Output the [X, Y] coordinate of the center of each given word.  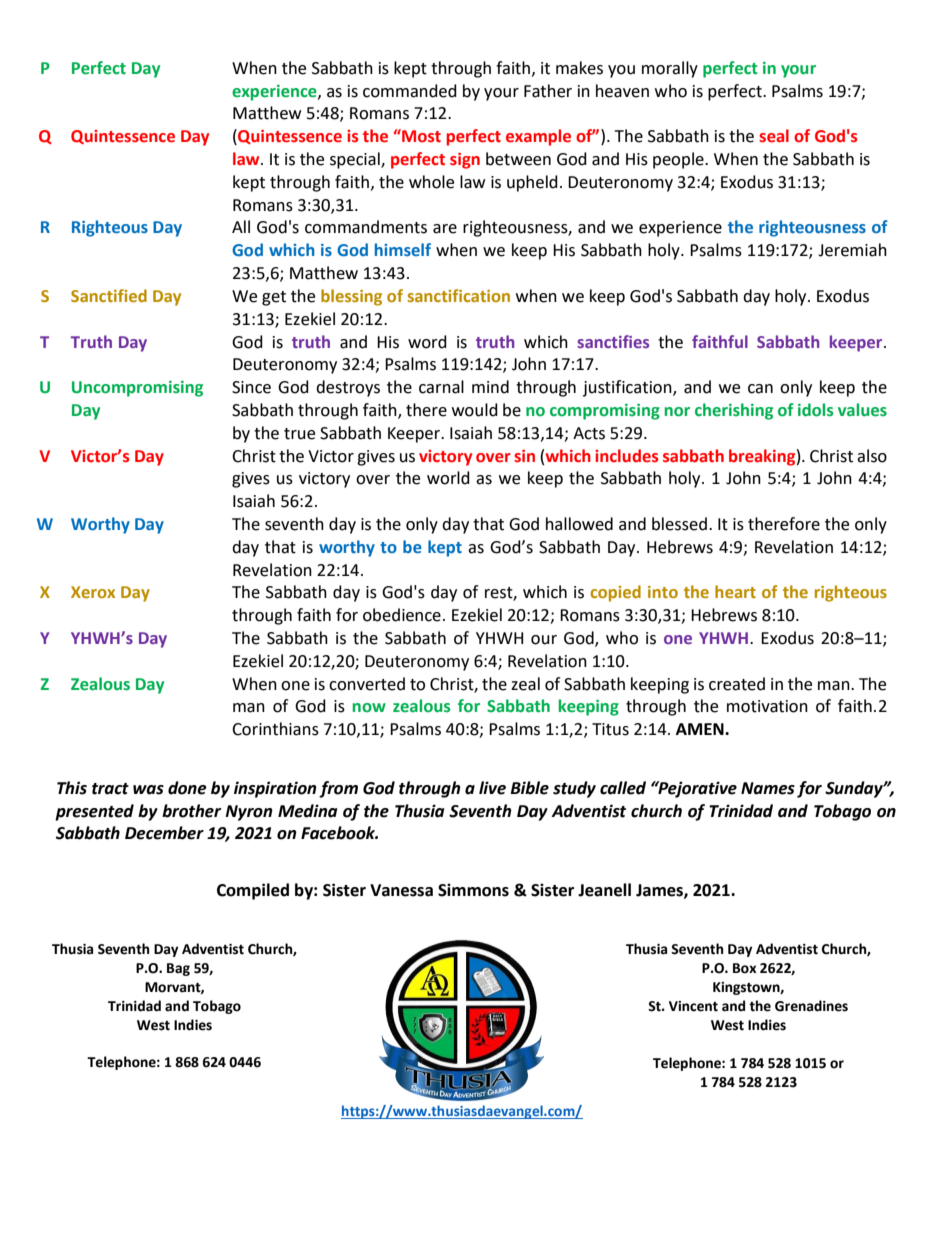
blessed [679, 524]
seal [774, 136]
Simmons [473, 890]
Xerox [93, 592]
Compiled [253, 891]
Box [744, 968]
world [448, 478]
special [356, 160]
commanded [410, 91]
